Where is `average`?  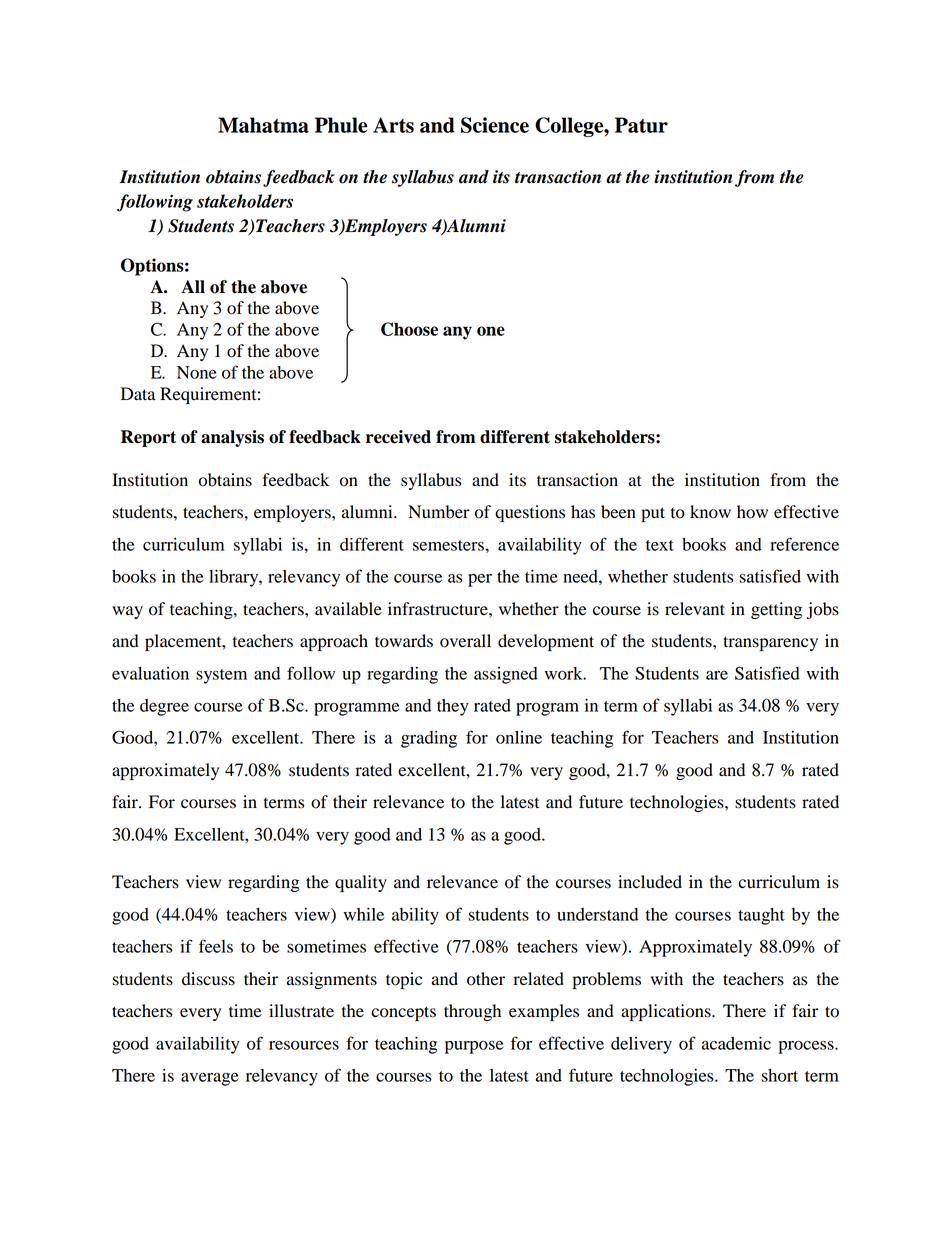 average is located at coordinates (210, 1079).
